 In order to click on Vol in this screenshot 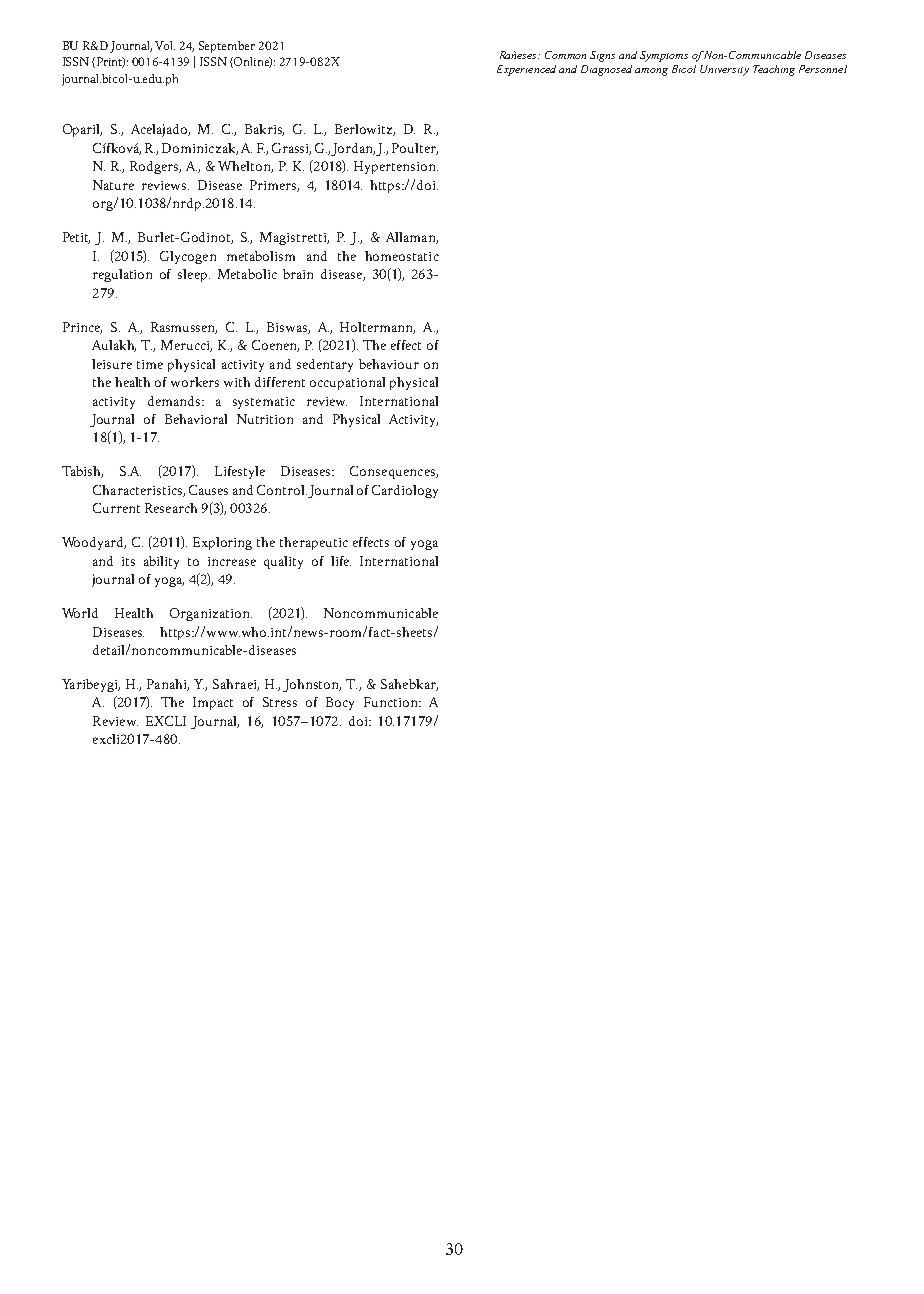, I will do `click(165, 45)`.
